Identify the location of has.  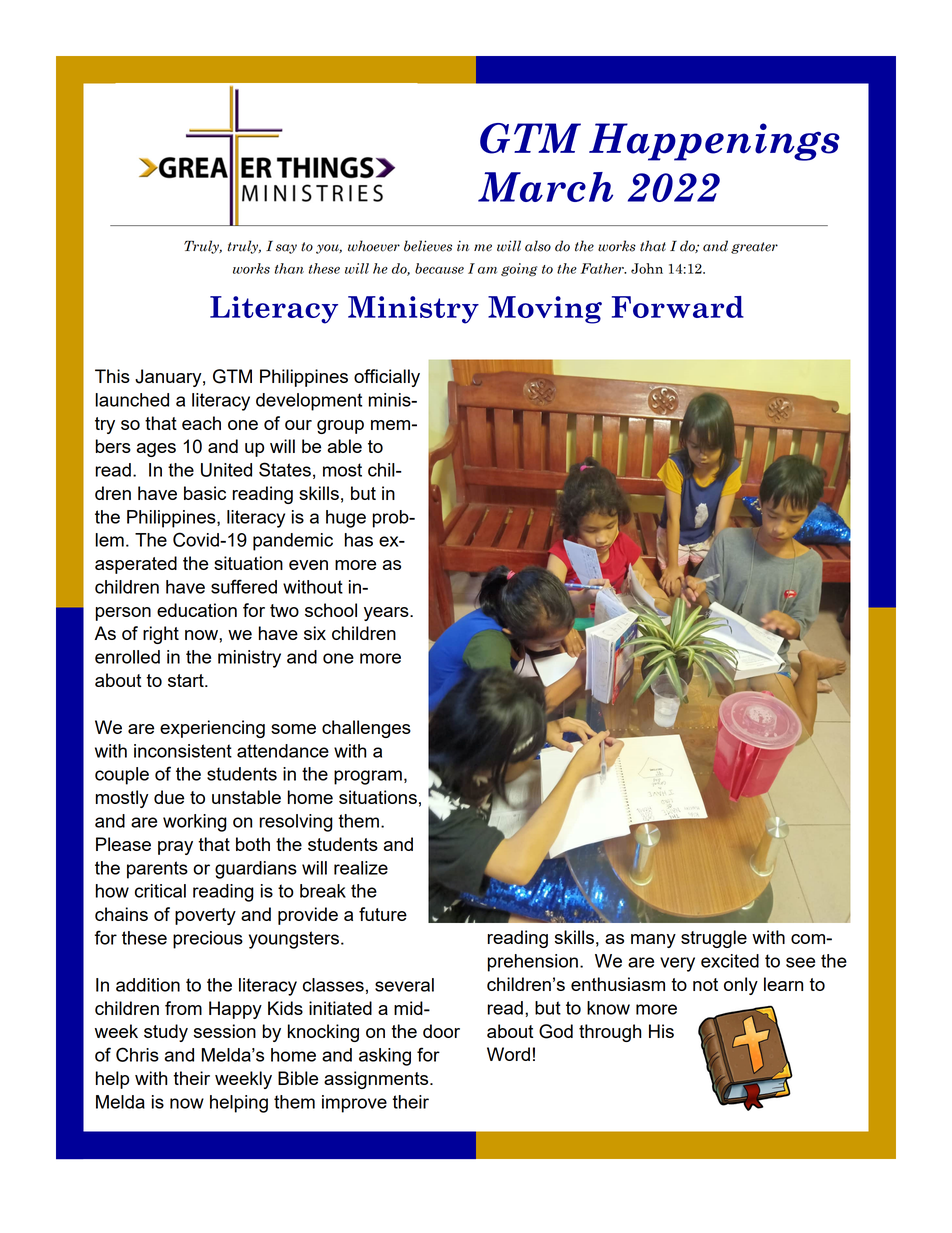
(359, 540).
